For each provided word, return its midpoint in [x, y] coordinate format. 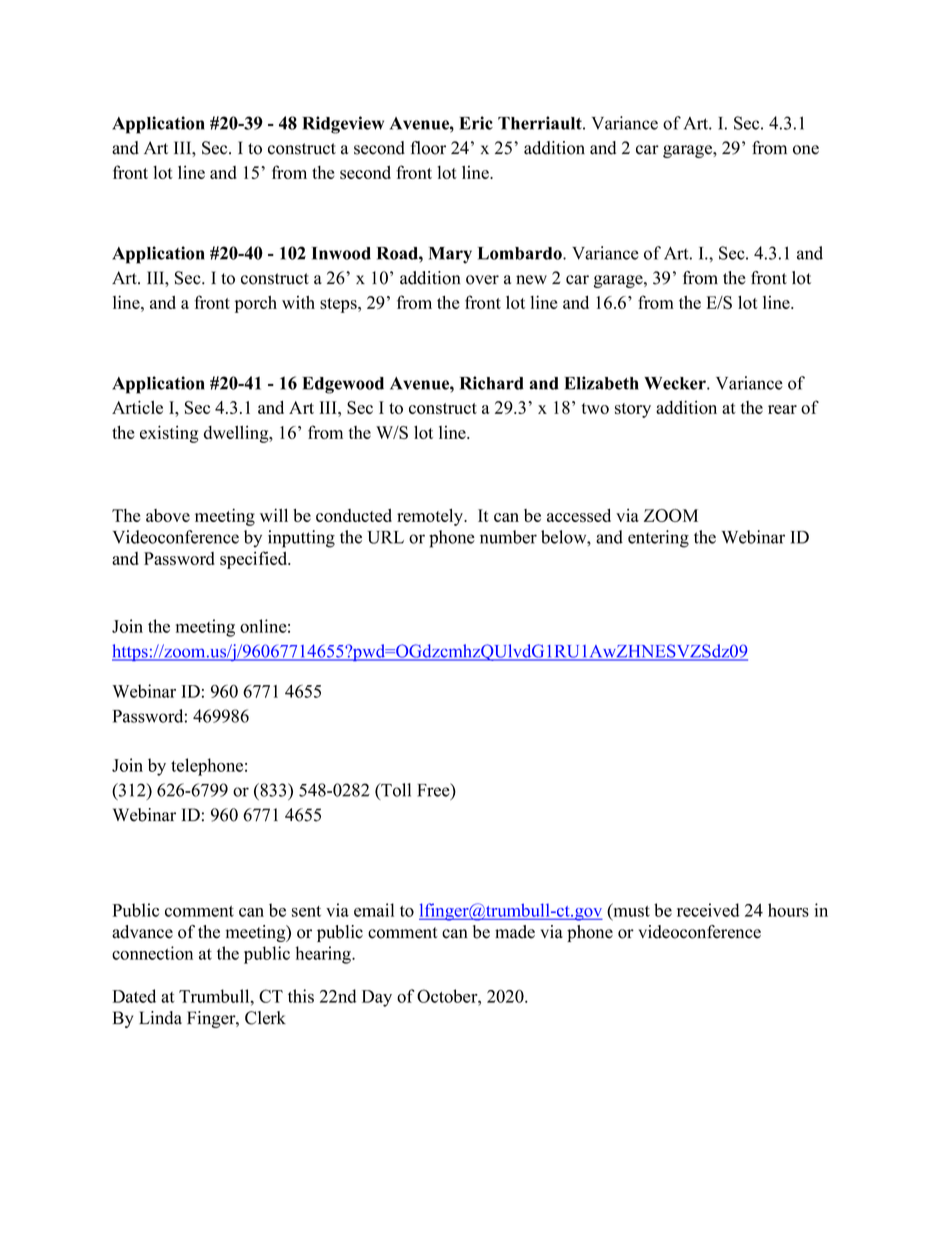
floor [428, 148]
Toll [395, 790]
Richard [492, 383]
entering [658, 539]
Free [434, 791]
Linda [160, 1018]
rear [782, 409]
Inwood [341, 253]
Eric [476, 123]
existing [169, 434]
